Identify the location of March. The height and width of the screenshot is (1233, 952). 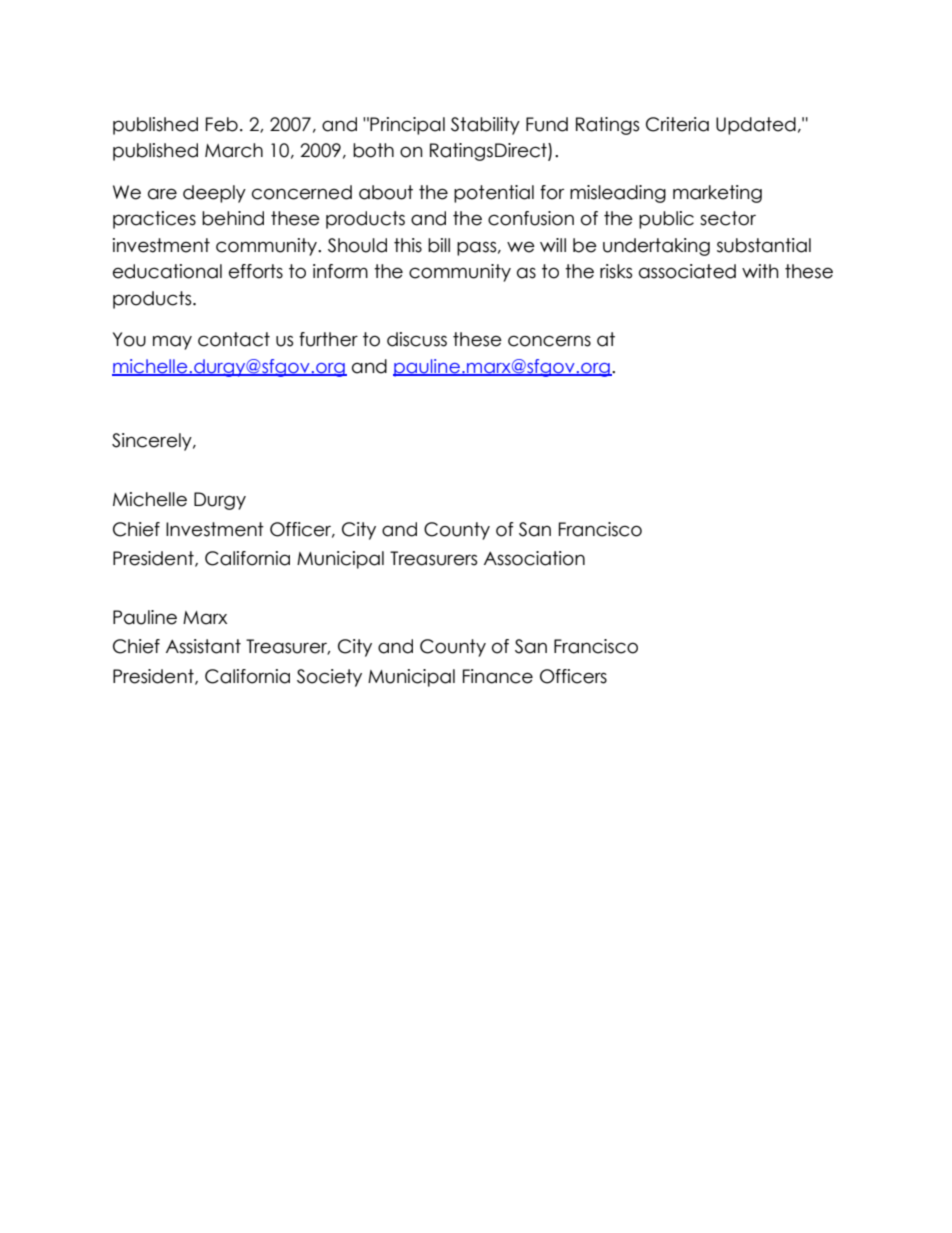
(234, 150).
